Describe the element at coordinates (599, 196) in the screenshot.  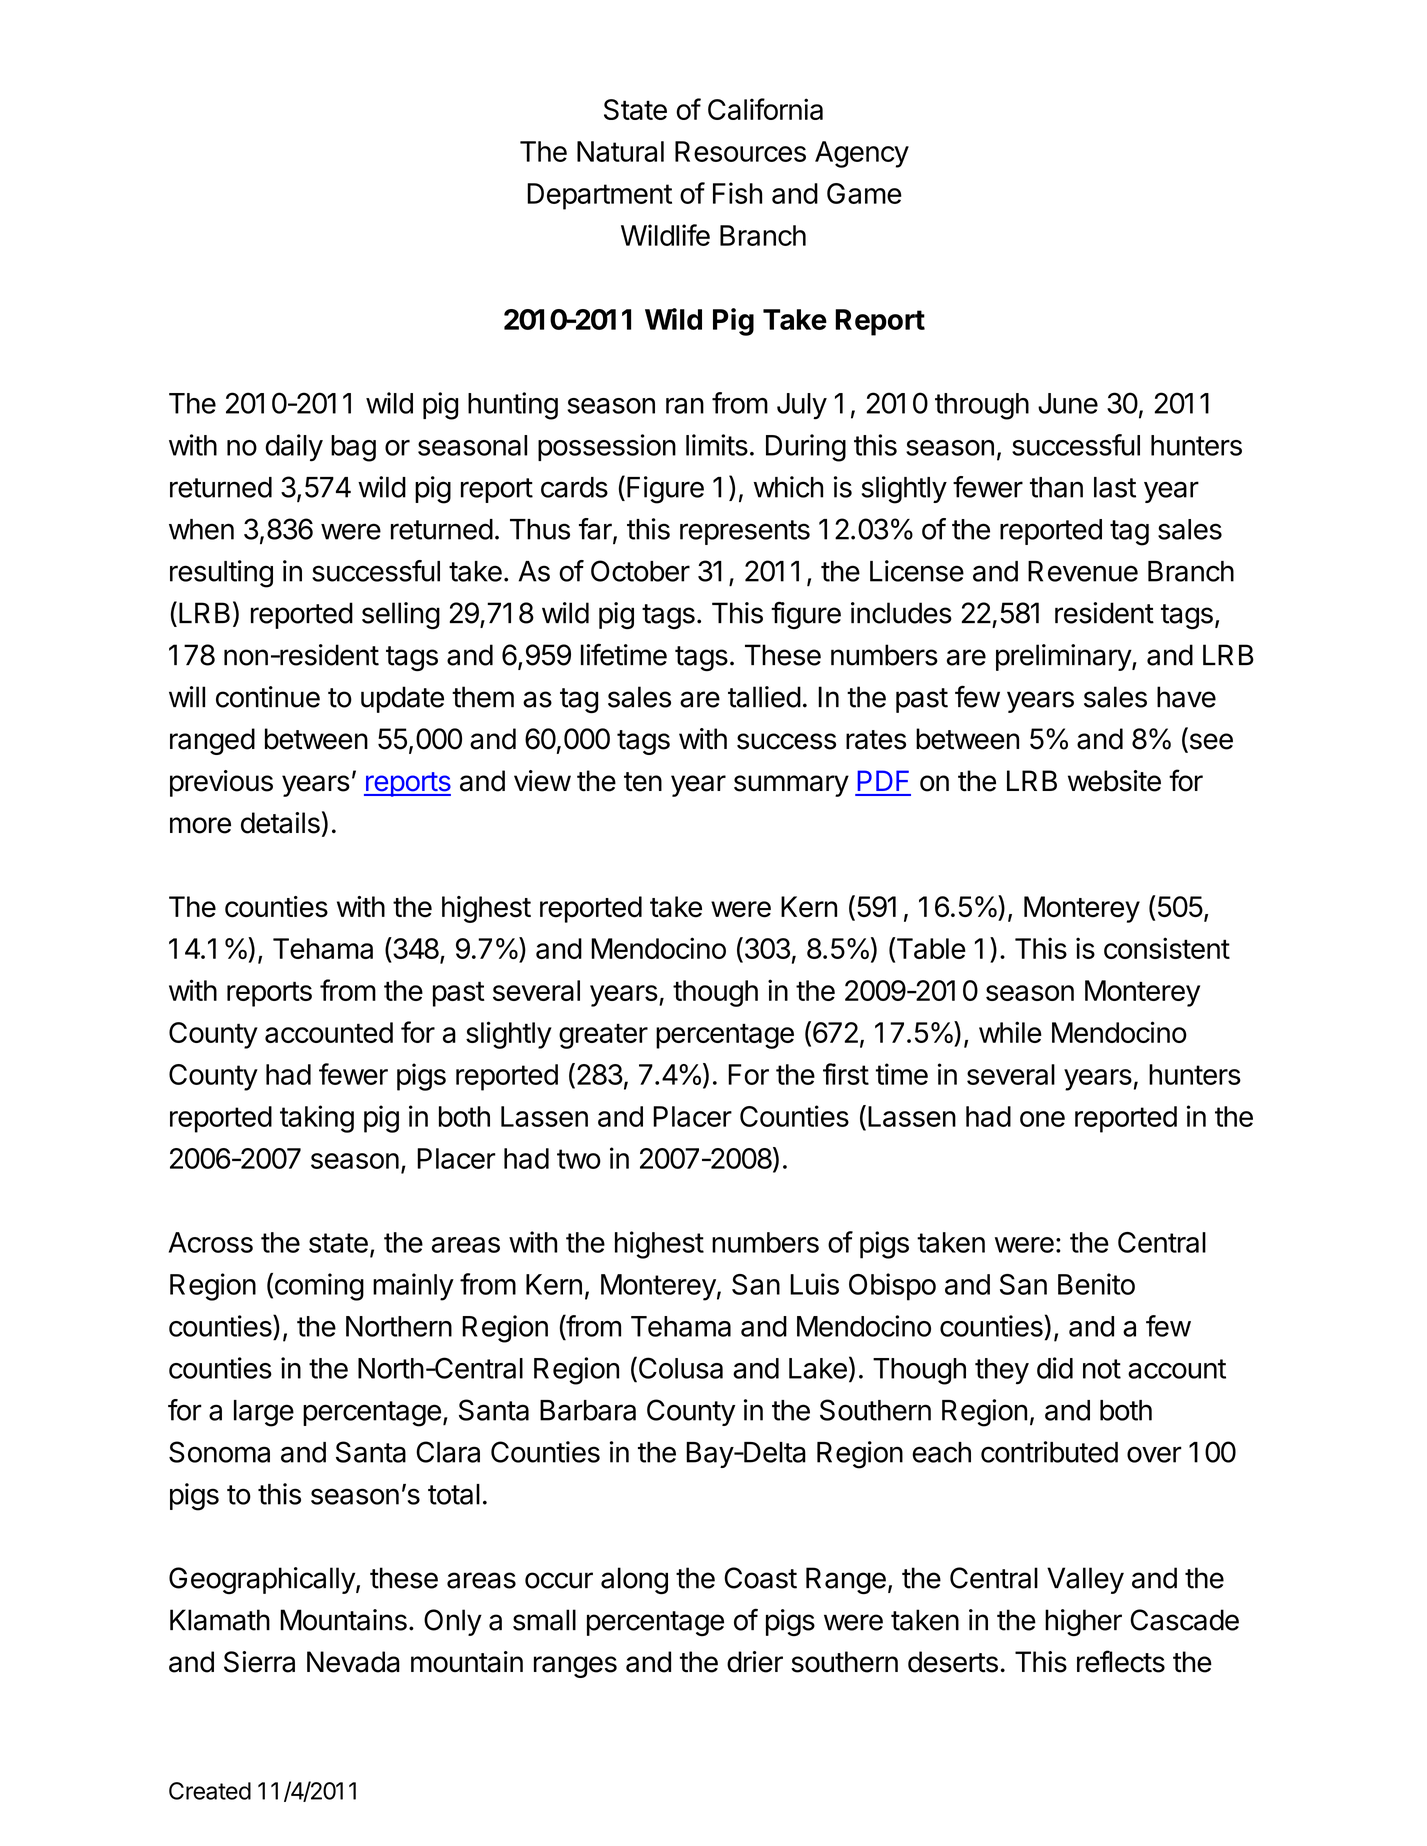
I see `Department` at that location.
